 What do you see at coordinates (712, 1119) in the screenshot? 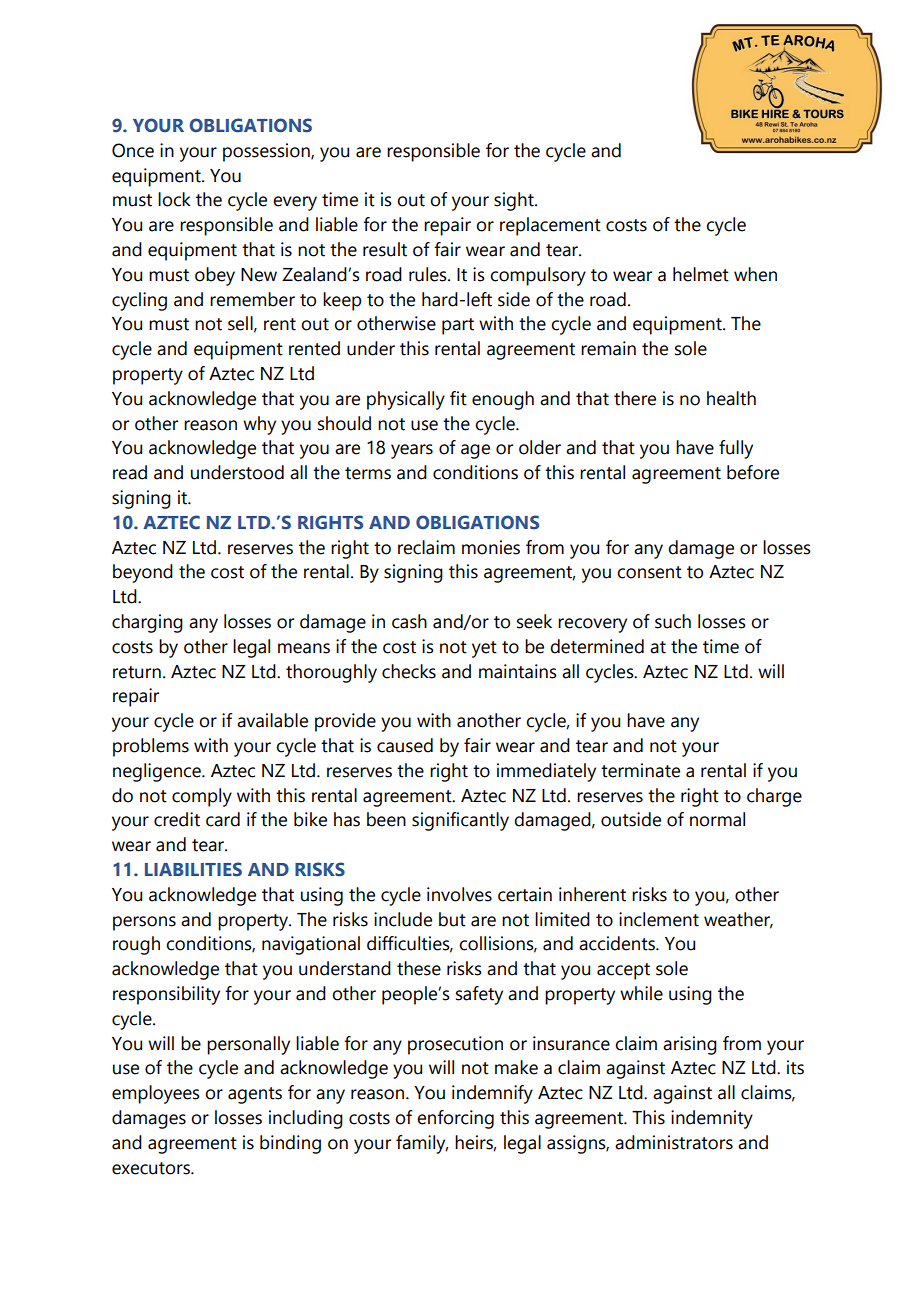
I see `indemnity` at bounding box center [712, 1119].
